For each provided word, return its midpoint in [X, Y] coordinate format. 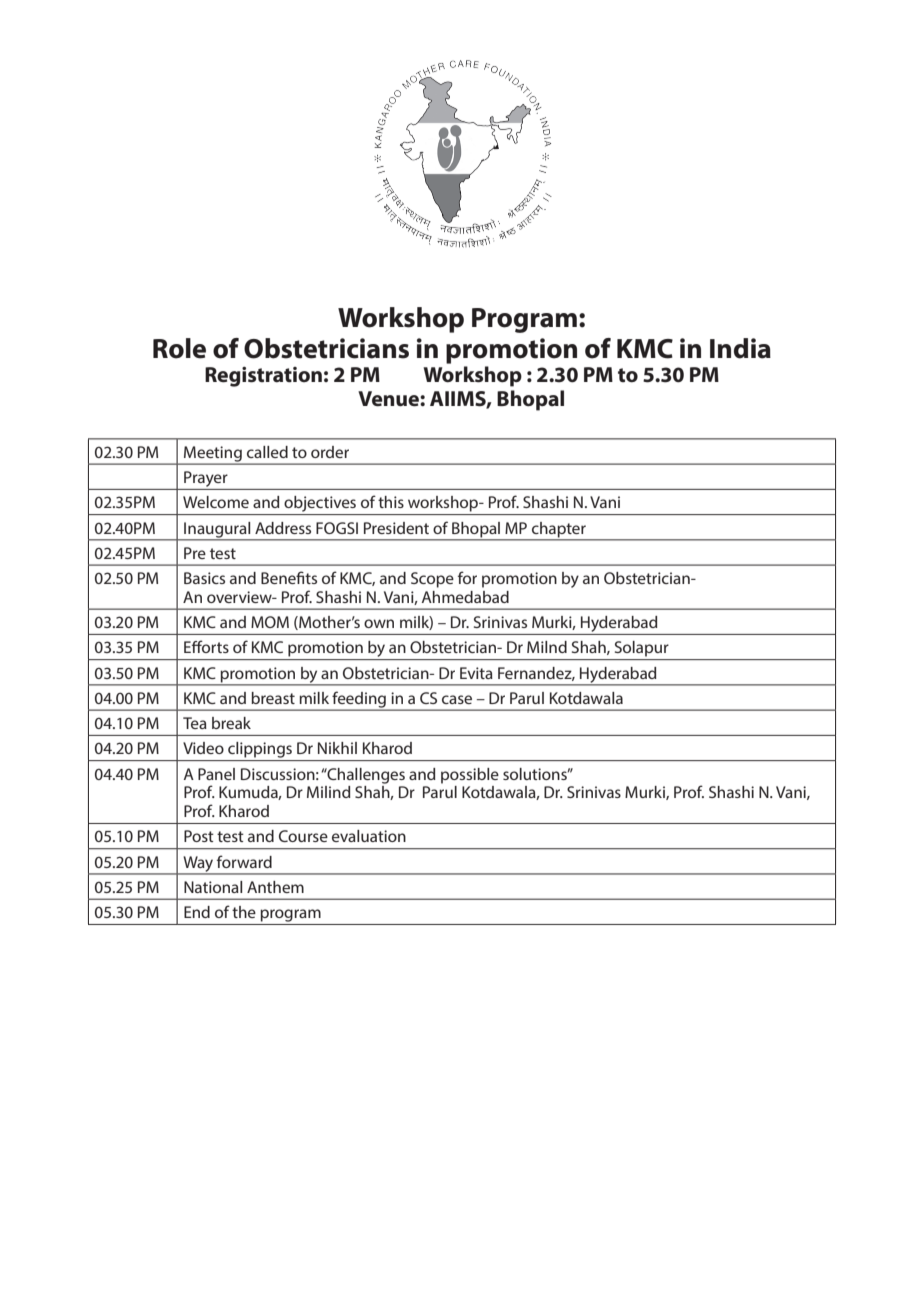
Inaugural [217, 531]
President [396, 528]
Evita [476, 673]
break [231, 723]
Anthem [275, 887]
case [457, 699]
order [330, 452]
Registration [263, 376]
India [740, 348]
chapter [559, 529]
